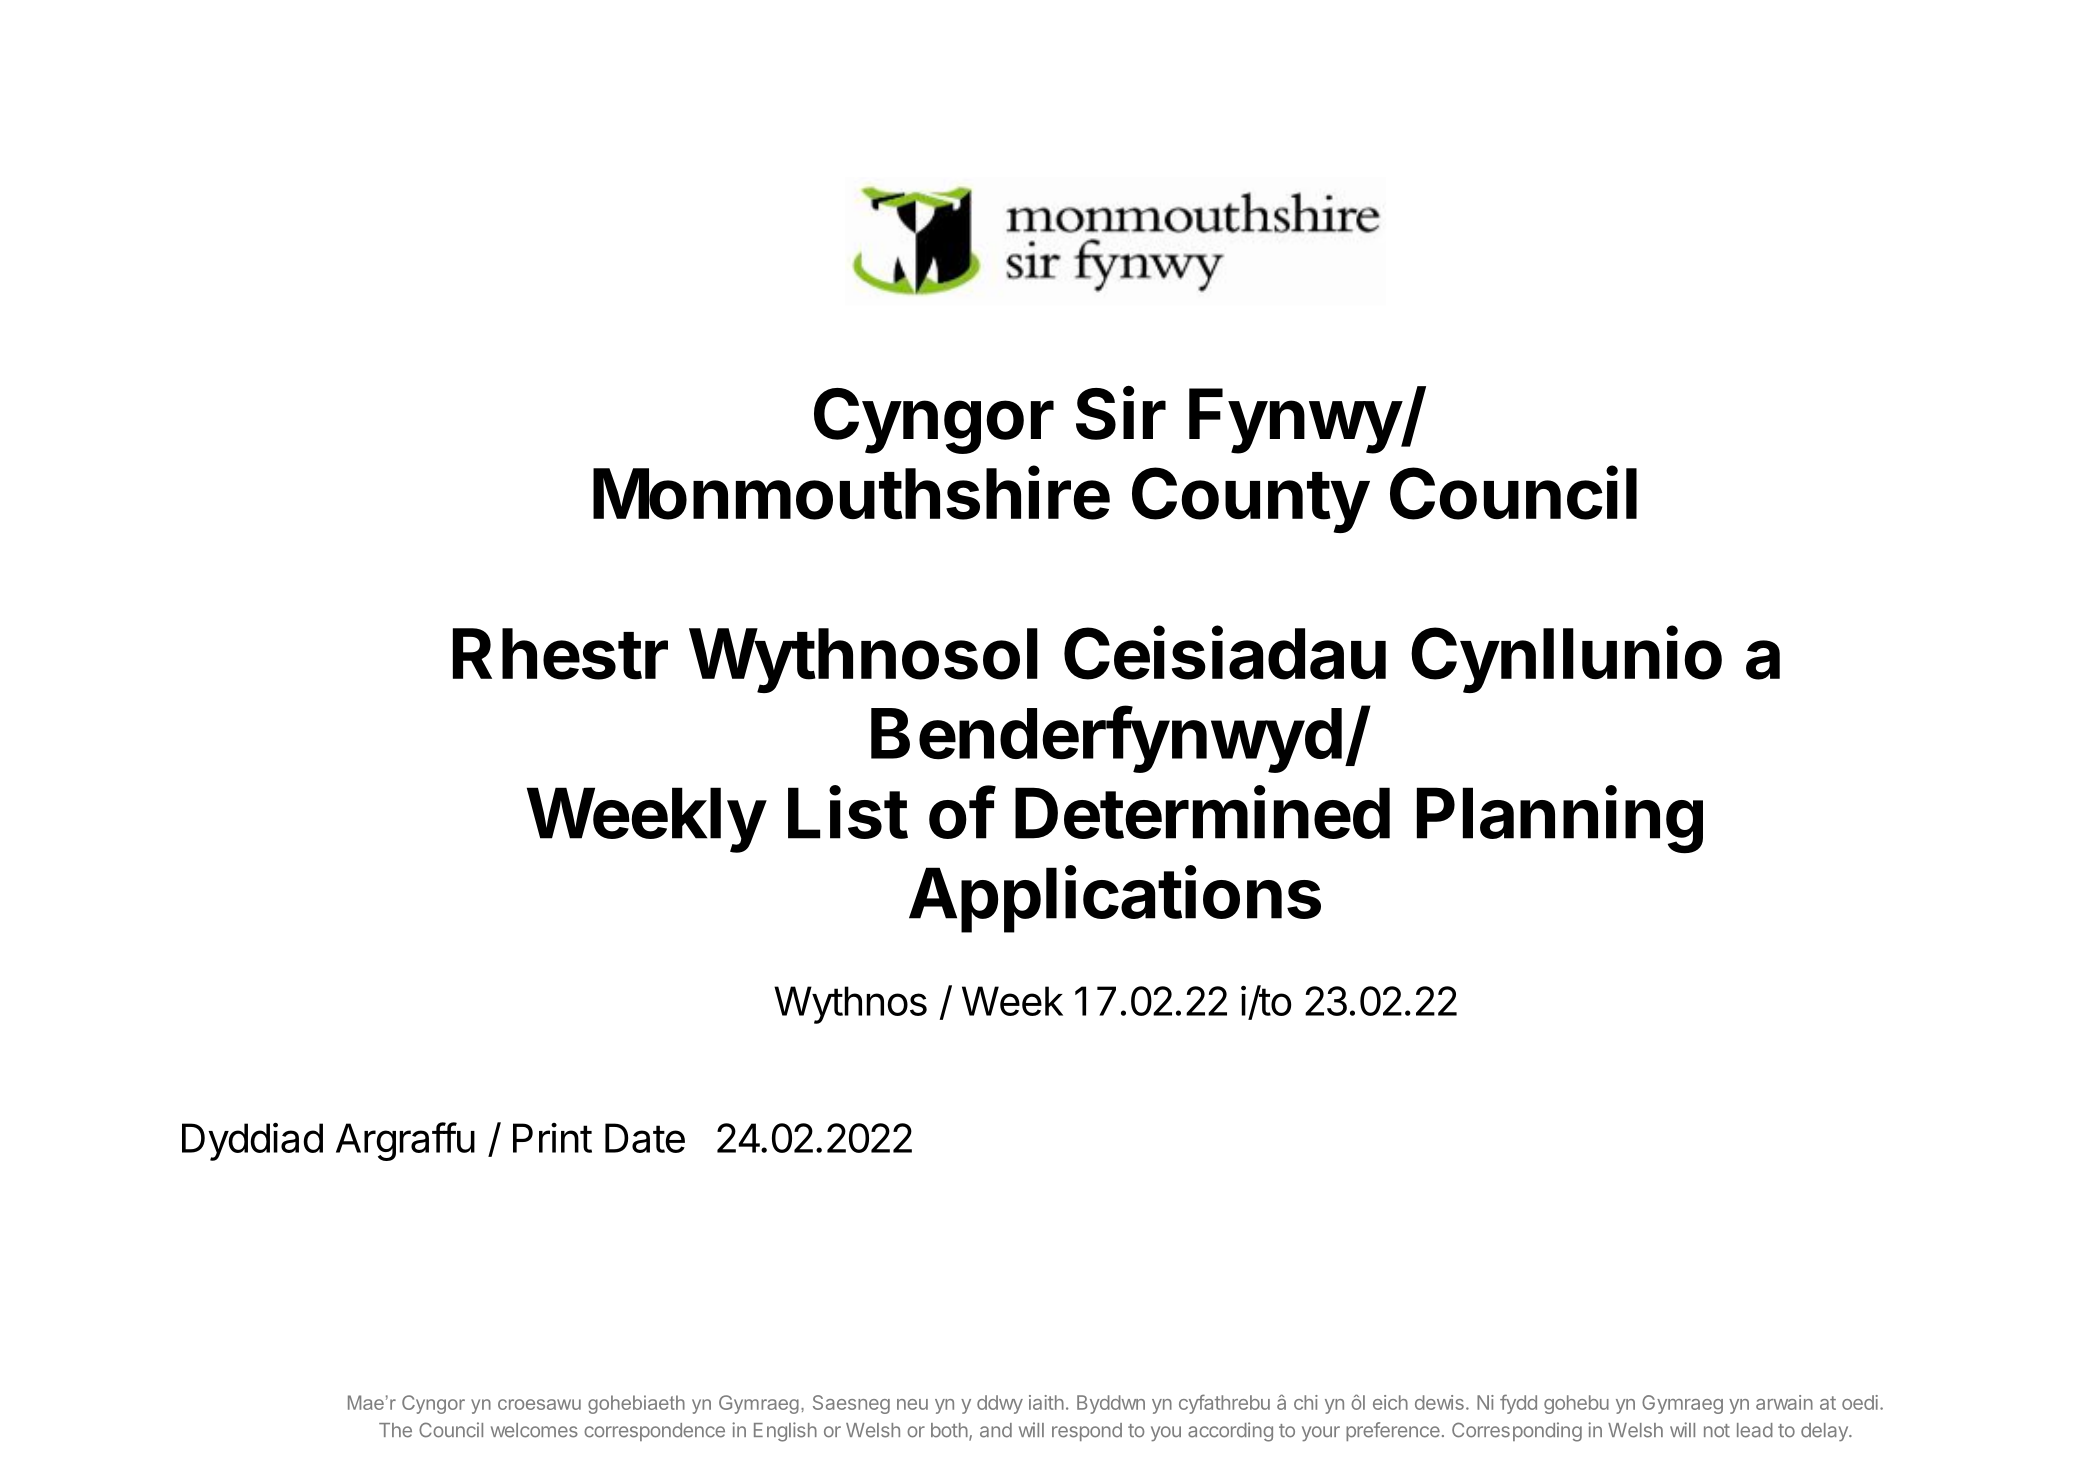  I want to click on County, so click(1250, 500).
